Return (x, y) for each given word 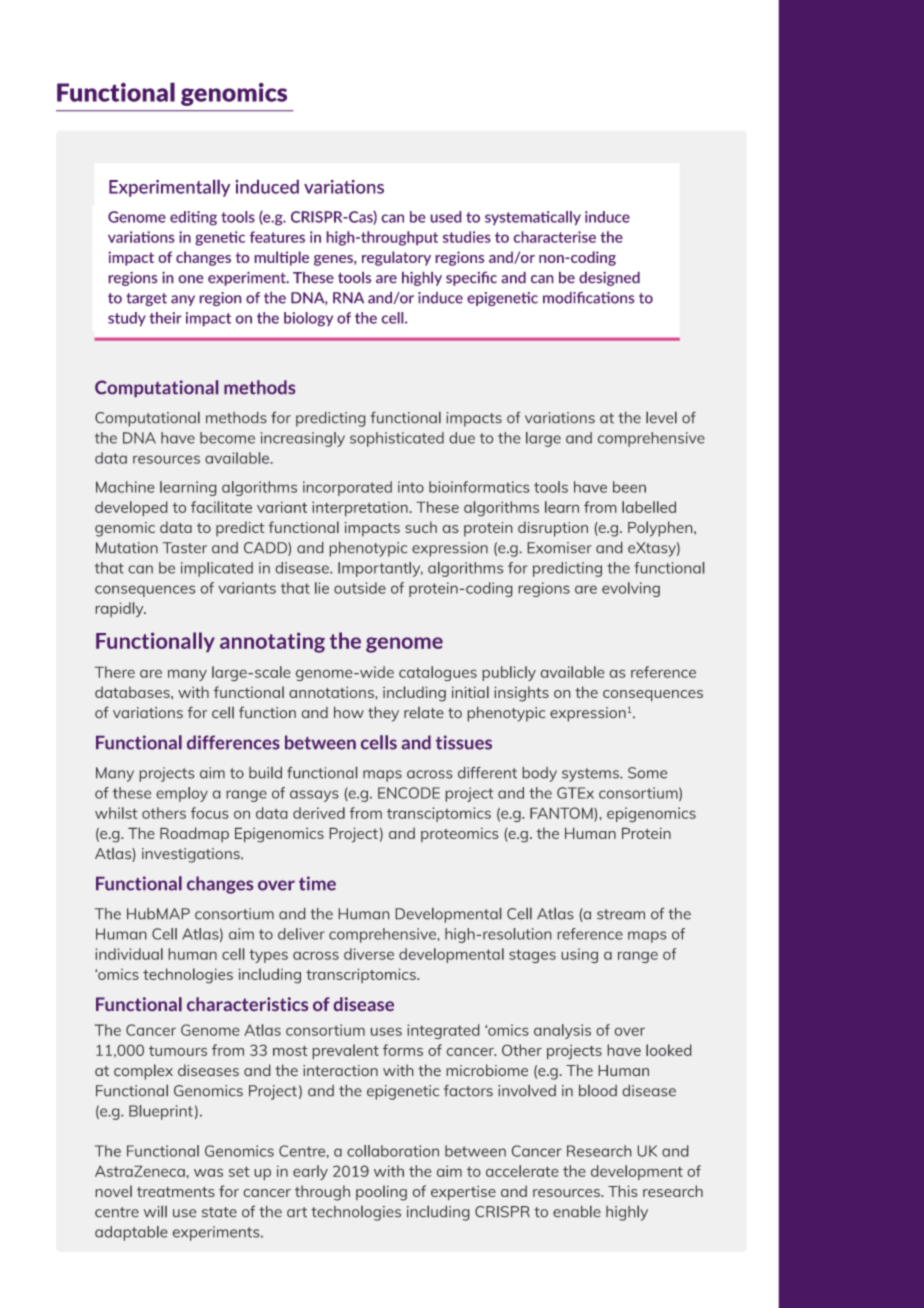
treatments (176, 1192)
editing (193, 218)
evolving (631, 589)
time (317, 883)
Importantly (380, 569)
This (622, 1191)
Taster (185, 547)
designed (609, 279)
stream (621, 914)
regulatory (396, 258)
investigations (192, 855)
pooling (381, 1193)
